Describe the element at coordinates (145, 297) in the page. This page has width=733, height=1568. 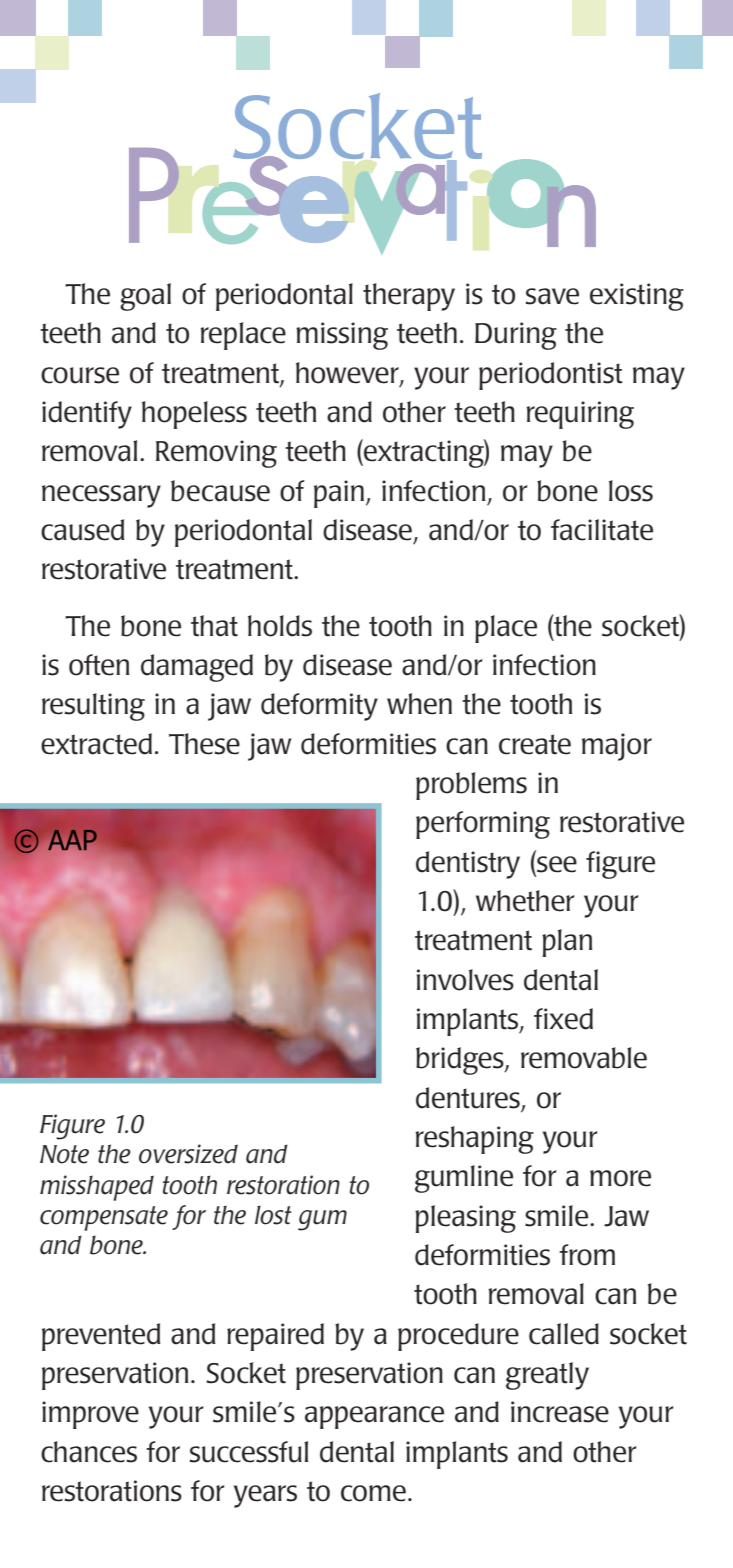
I see `goal` at that location.
